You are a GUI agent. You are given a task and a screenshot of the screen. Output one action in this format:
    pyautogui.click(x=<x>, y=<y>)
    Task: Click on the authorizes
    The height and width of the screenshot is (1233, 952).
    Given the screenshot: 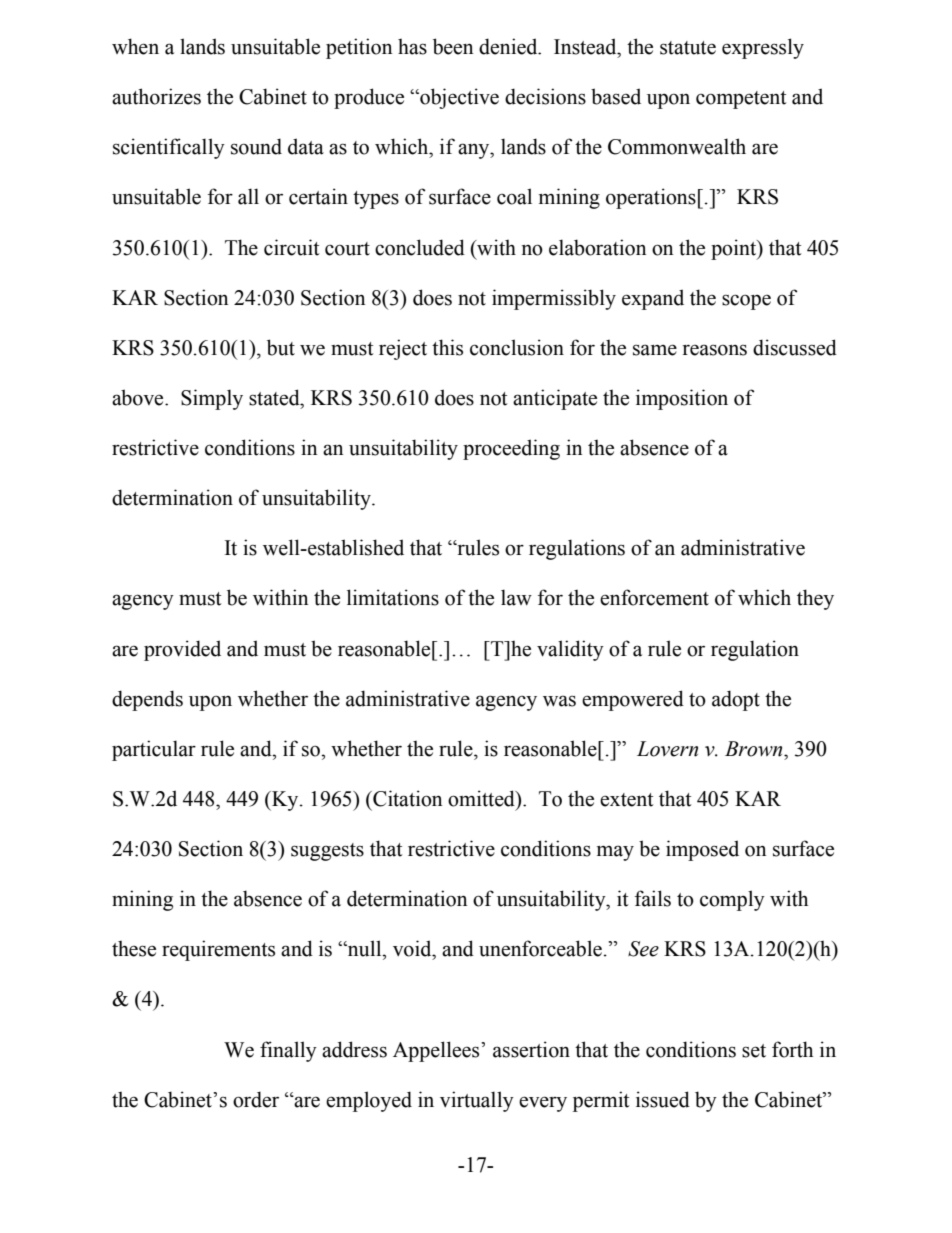 What is the action you would take?
    pyautogui.click(x=156, y=96)
